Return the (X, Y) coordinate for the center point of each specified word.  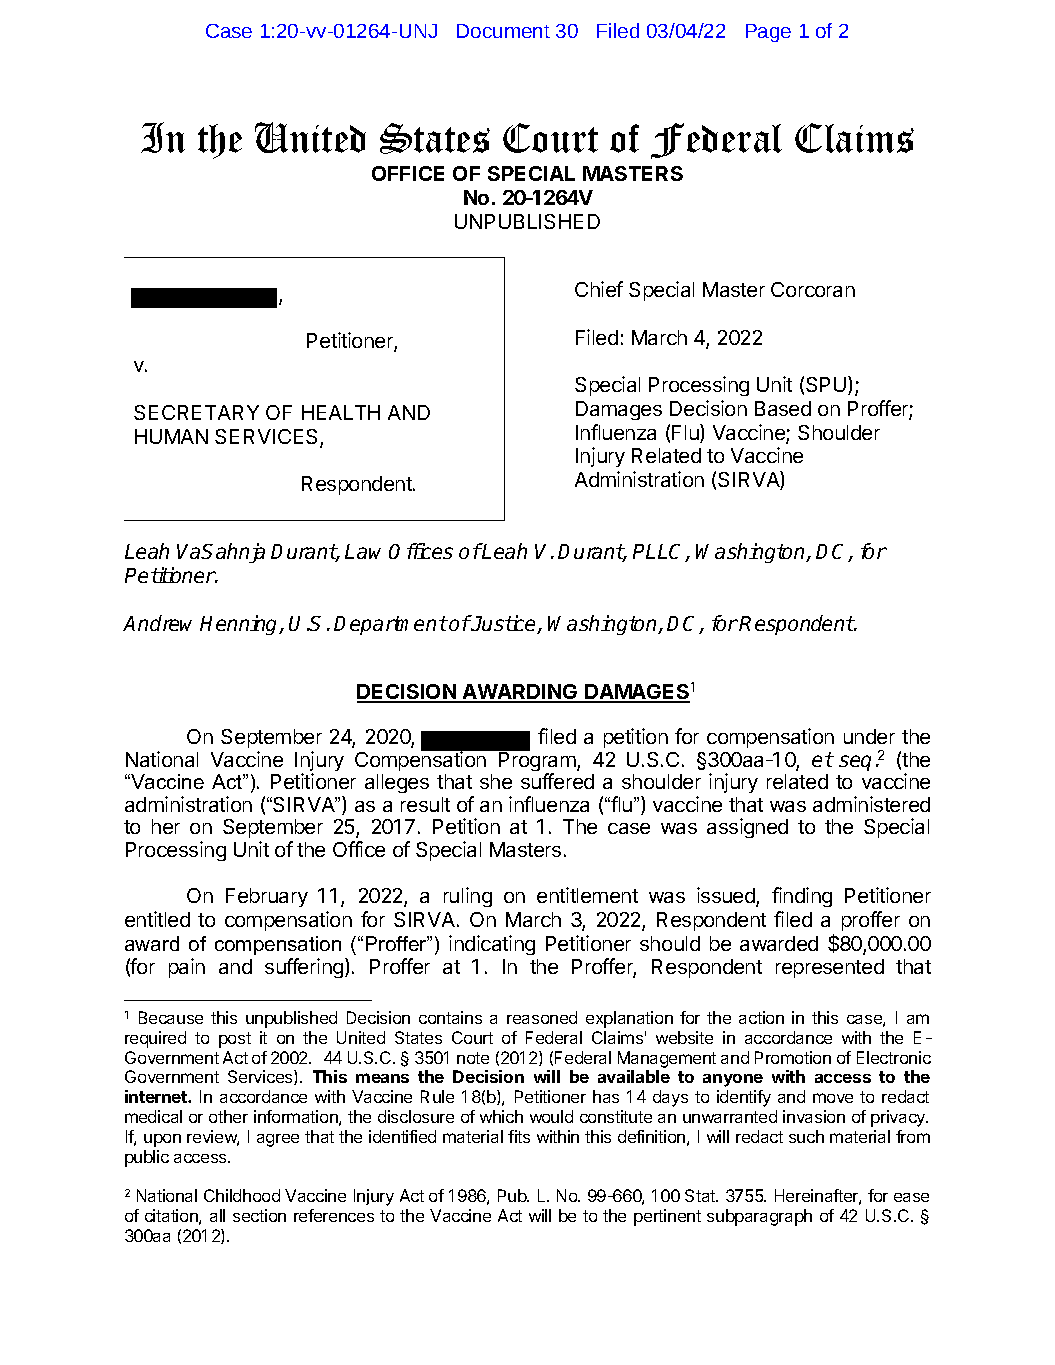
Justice (504, 624)
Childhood (242, 1195)
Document (503, 31)
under (869, 736)
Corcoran (813, 289)
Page (768, 33)
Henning (240, 625)
